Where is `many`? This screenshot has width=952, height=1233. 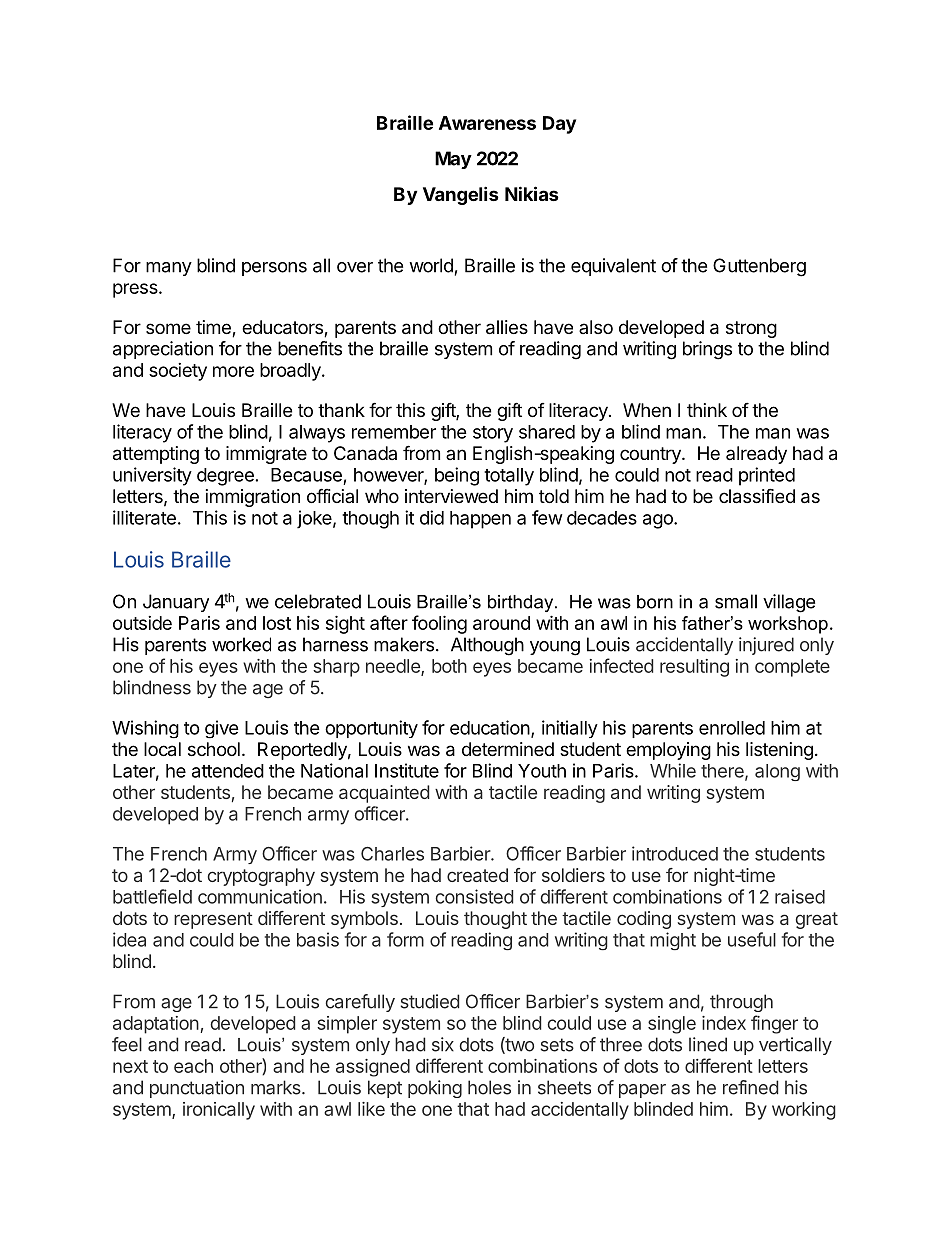
many is located at coordinates (169, 269).
